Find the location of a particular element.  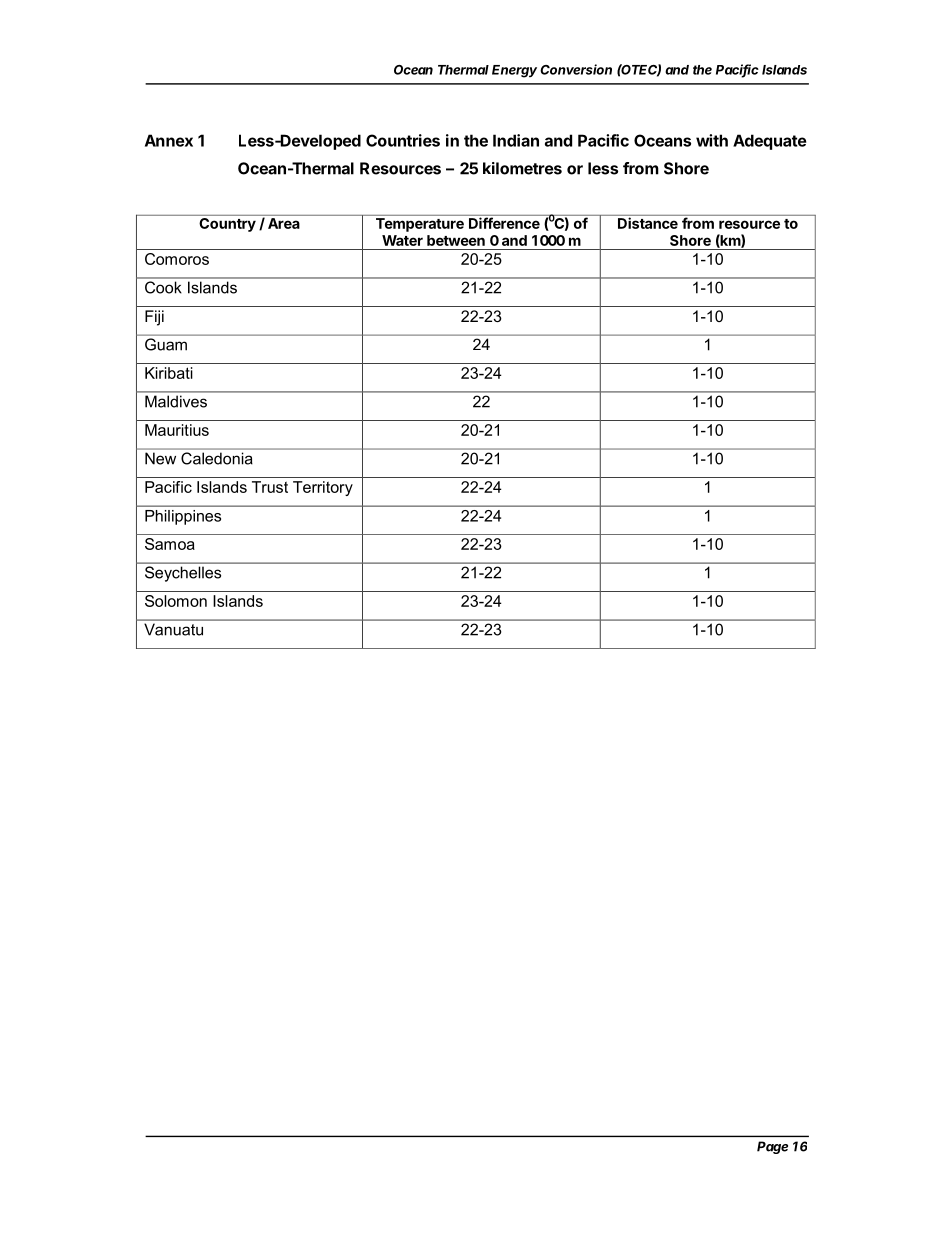

Annex is located at coordinates (169, 140).
